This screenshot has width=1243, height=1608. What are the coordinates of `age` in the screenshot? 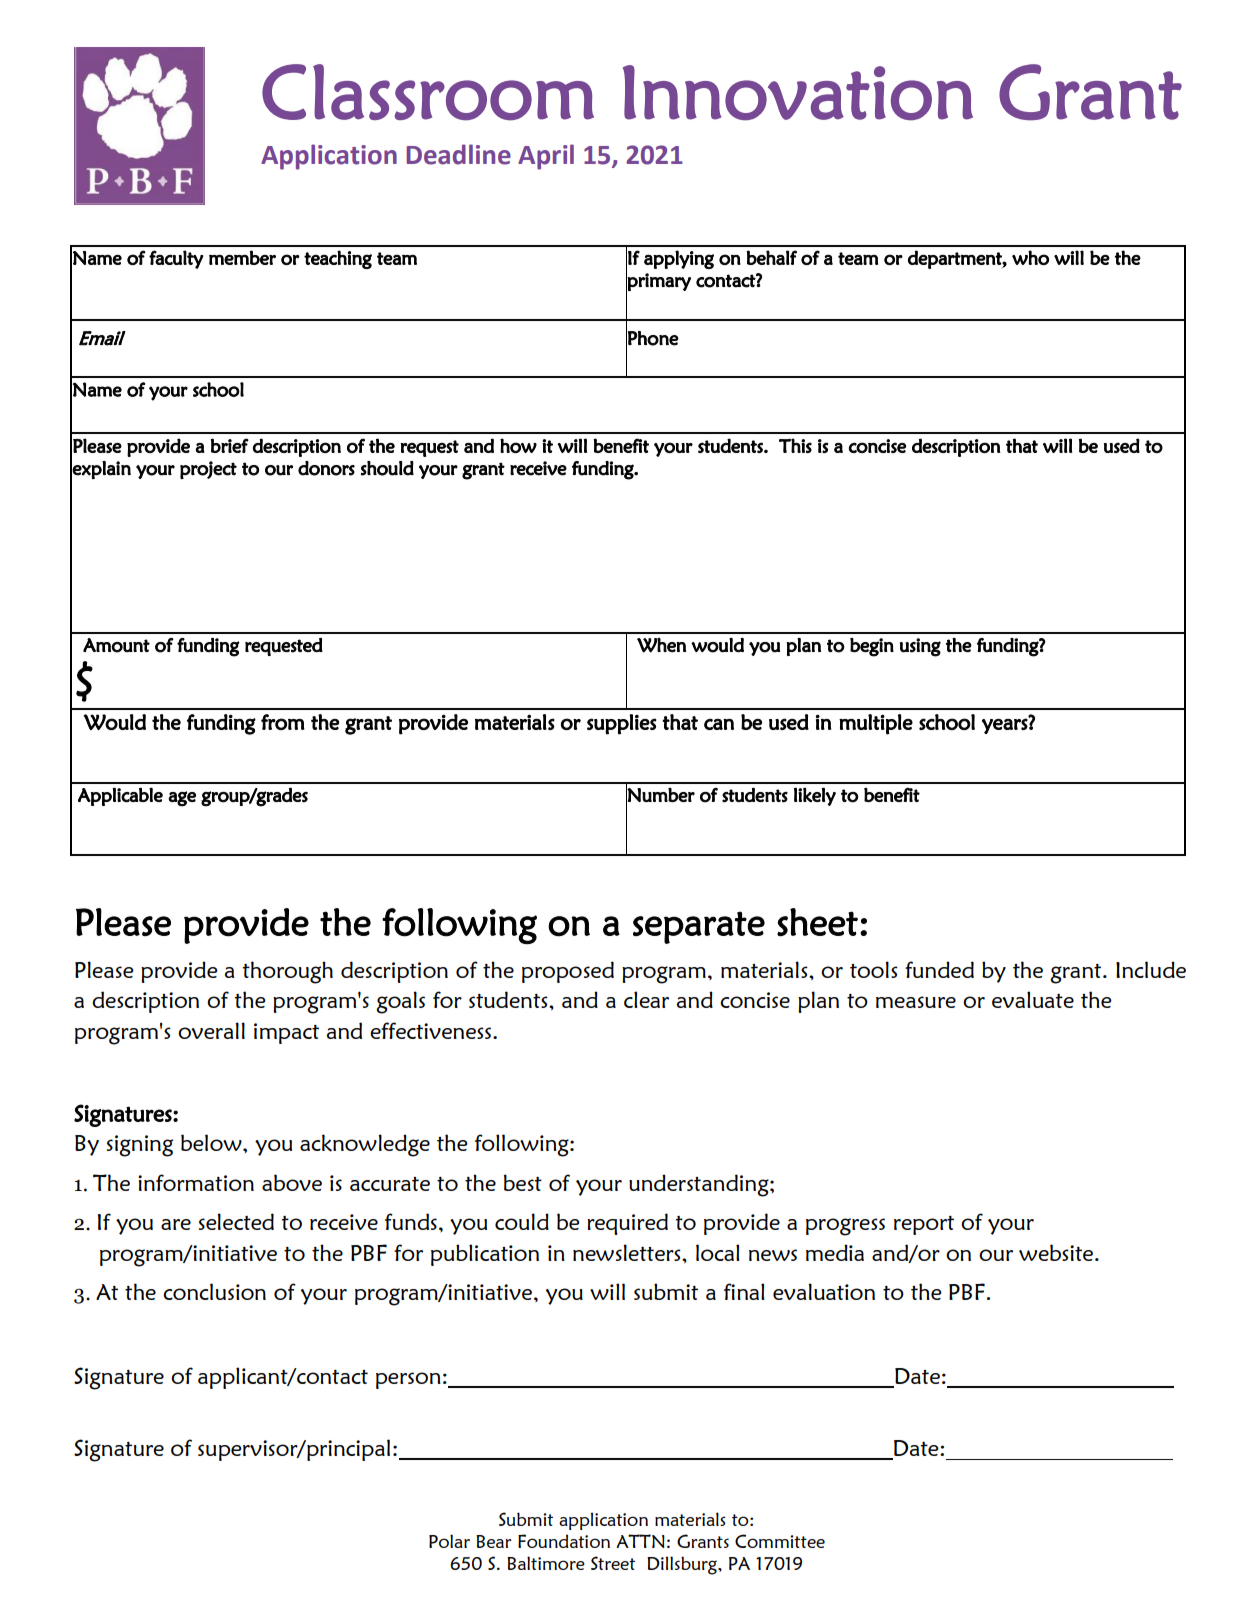 It's located at (182, 799).
